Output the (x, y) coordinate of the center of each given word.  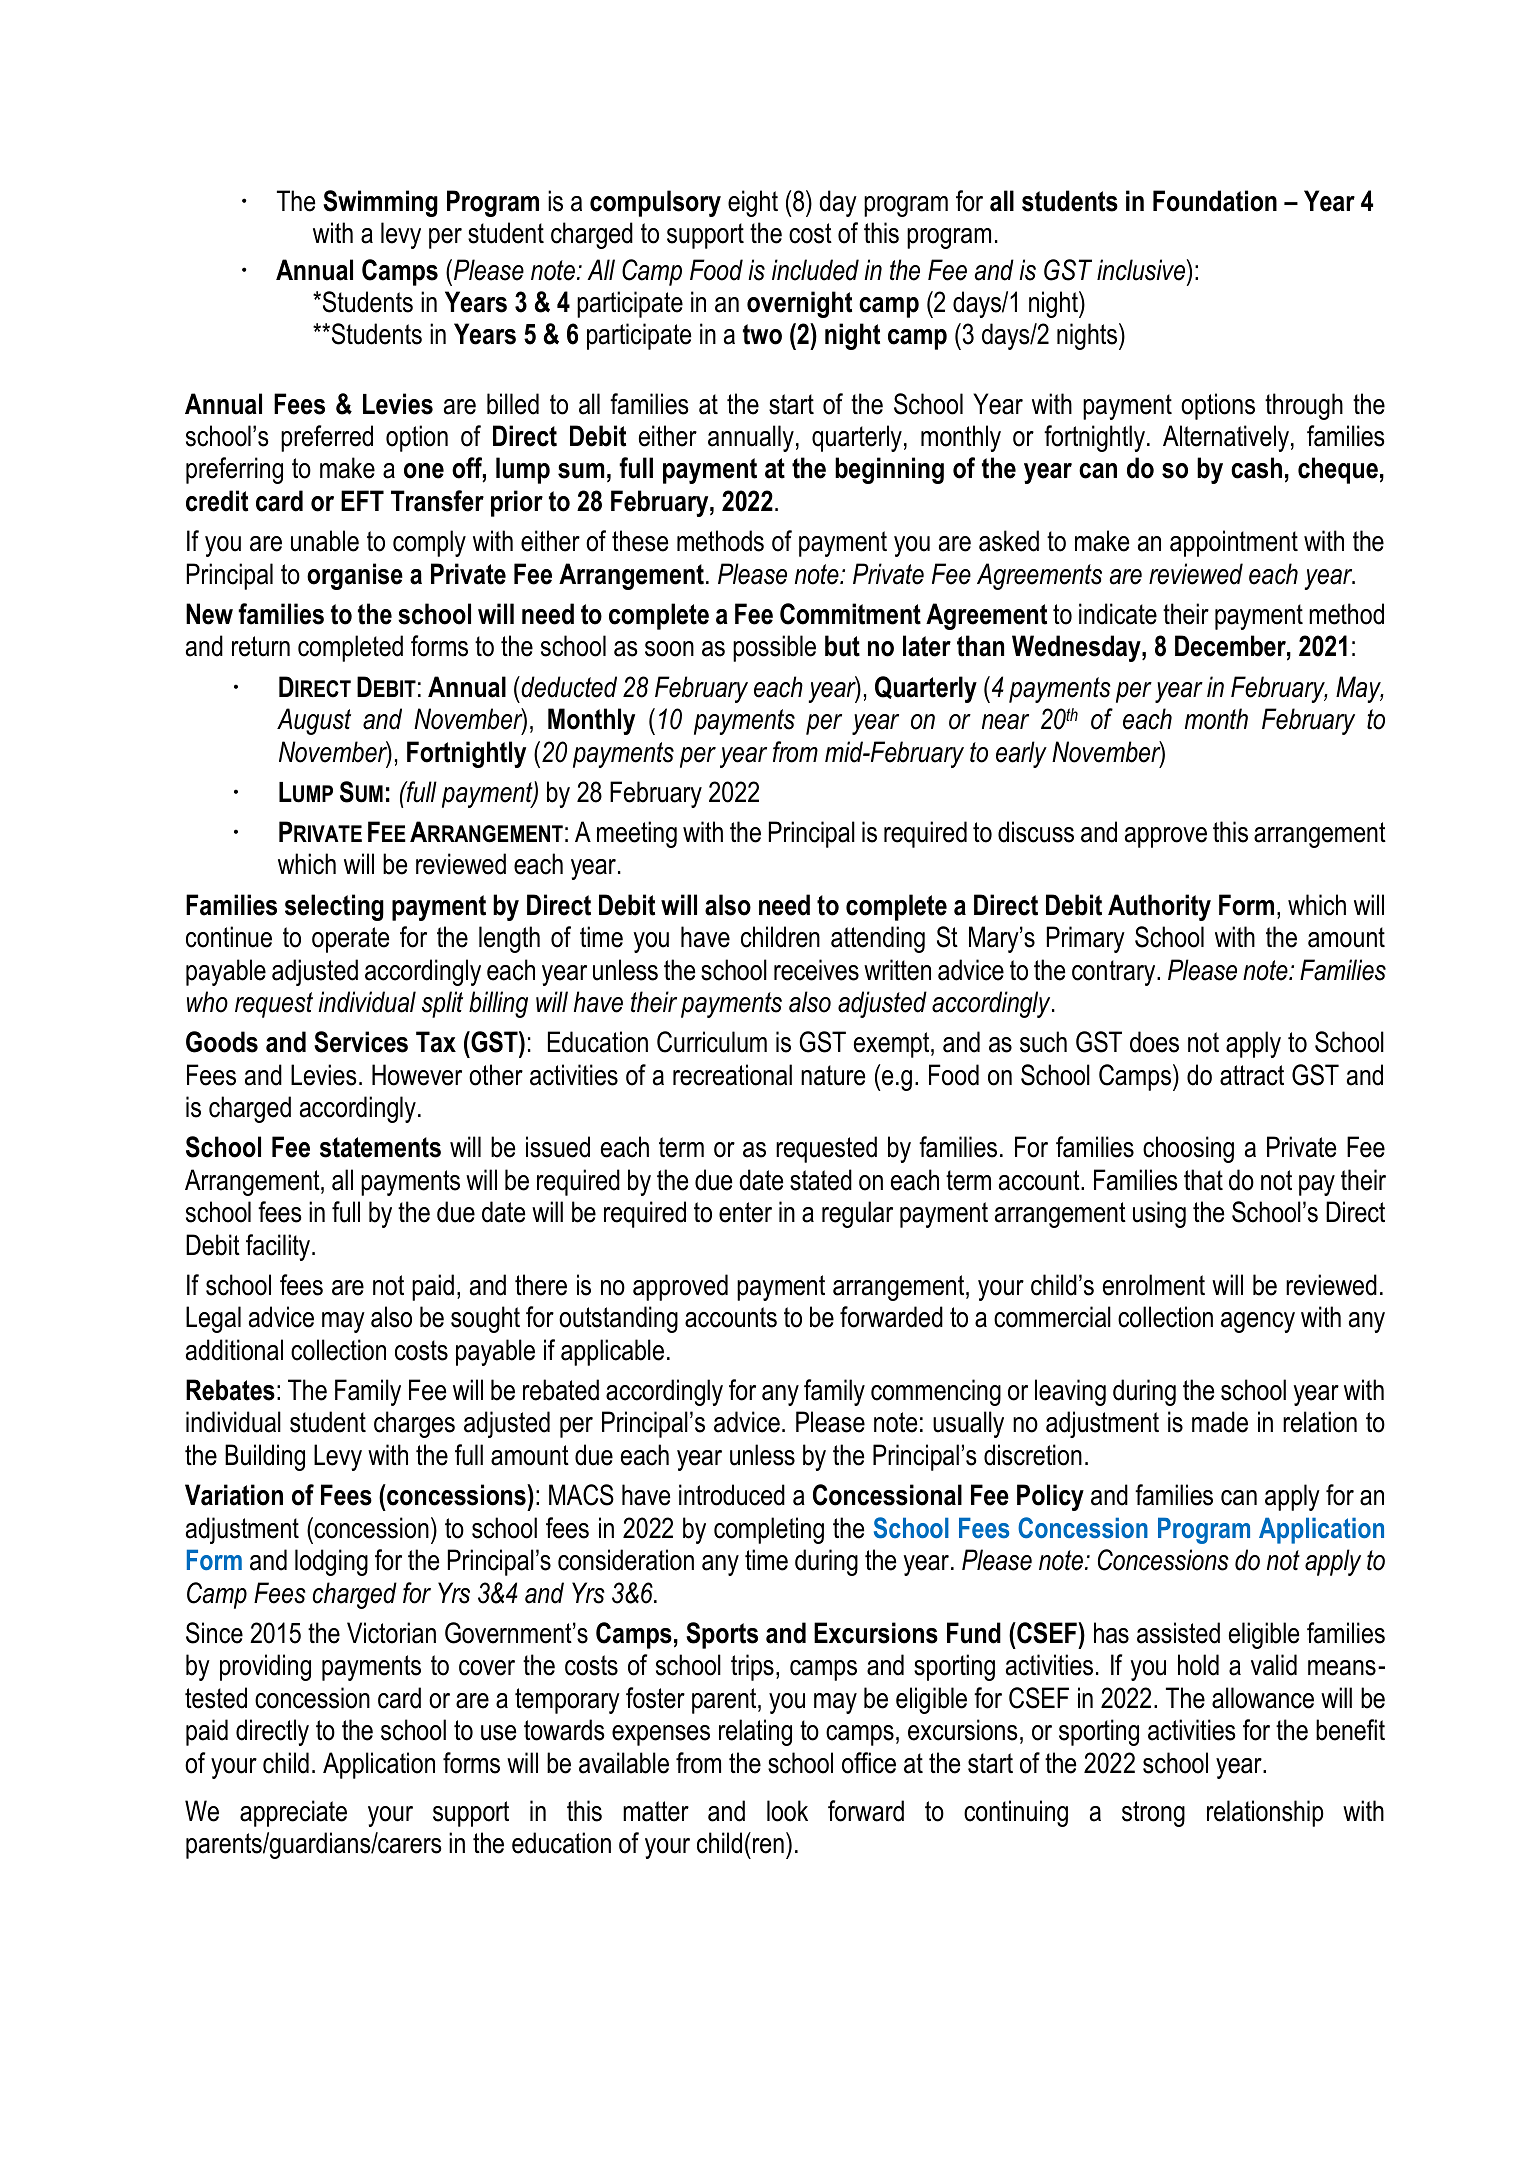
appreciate (293, 1813)
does (1154, 1042)
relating (755, 1732)
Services (361, 1042)
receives (816, 970)
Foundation (1215, 201)
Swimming (380, 203)
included (815, 270)
